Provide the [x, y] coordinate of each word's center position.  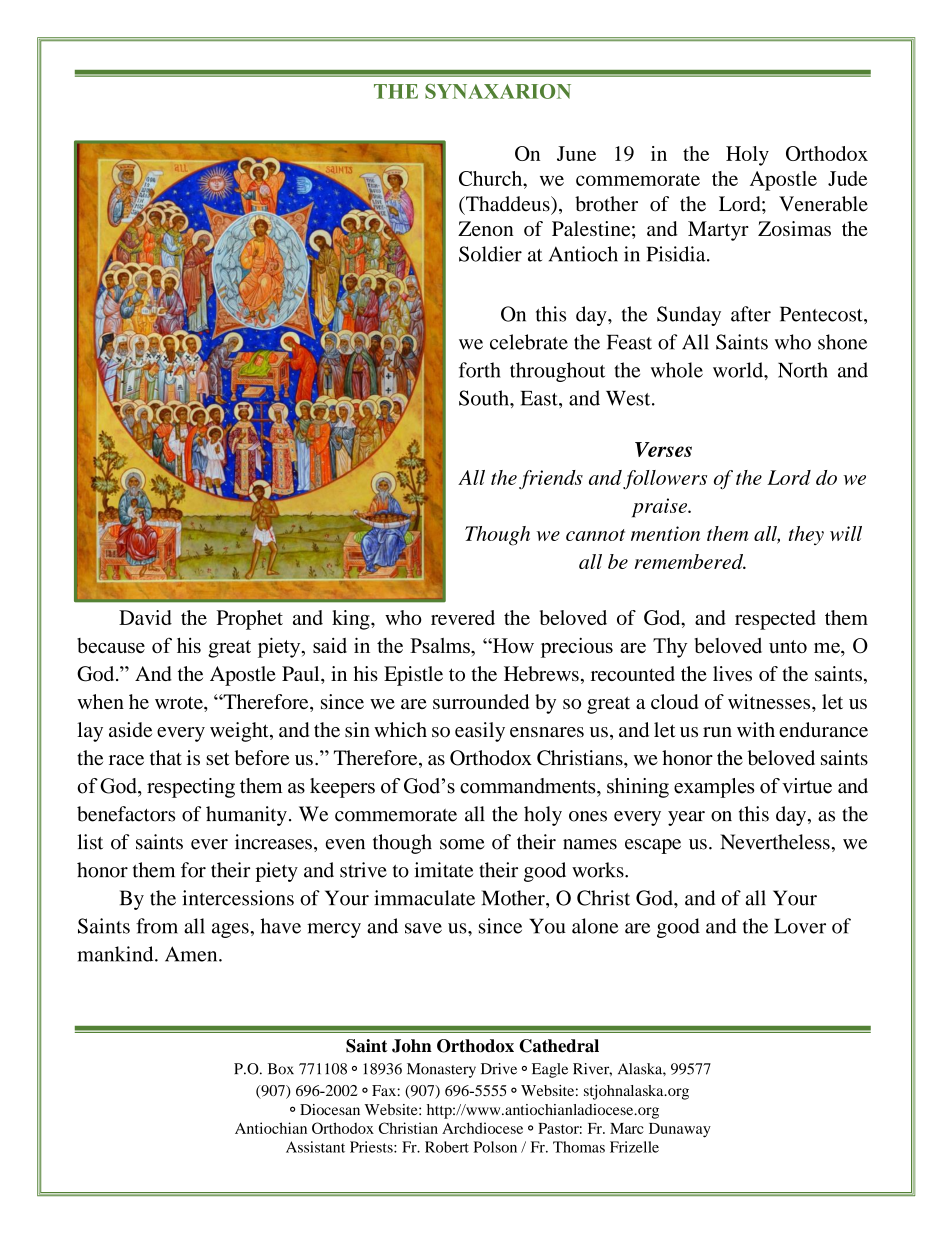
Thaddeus [508, 204]
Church [492, 178]
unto [788, 646]
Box [281, 1069]
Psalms [441, 645]
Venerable [823, 204]
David [145, 617]
